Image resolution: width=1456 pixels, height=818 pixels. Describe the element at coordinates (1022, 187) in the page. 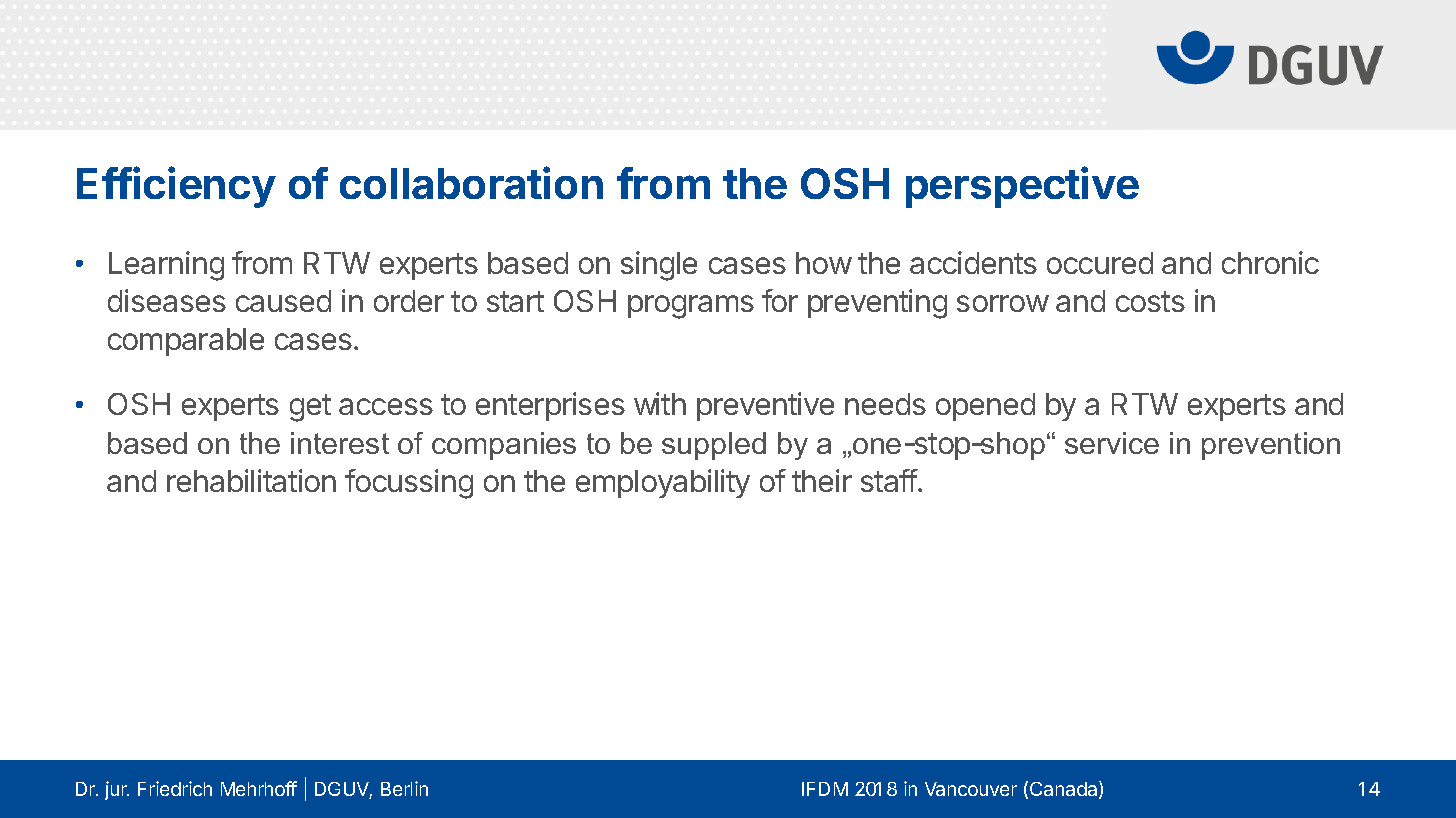

I see `perspective` at that location.
